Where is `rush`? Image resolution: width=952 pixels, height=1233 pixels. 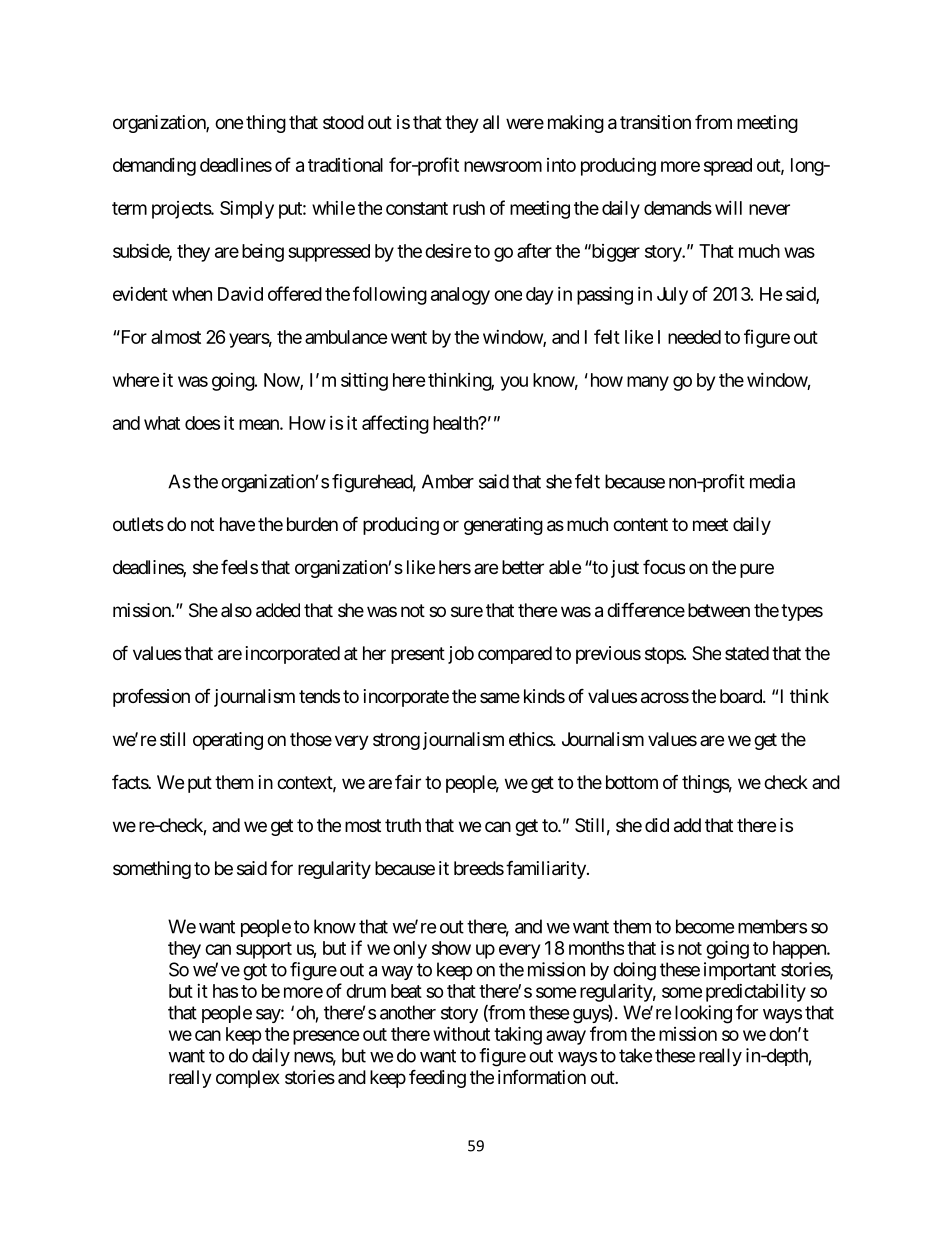 rush is located at coordinates (469, 208).
